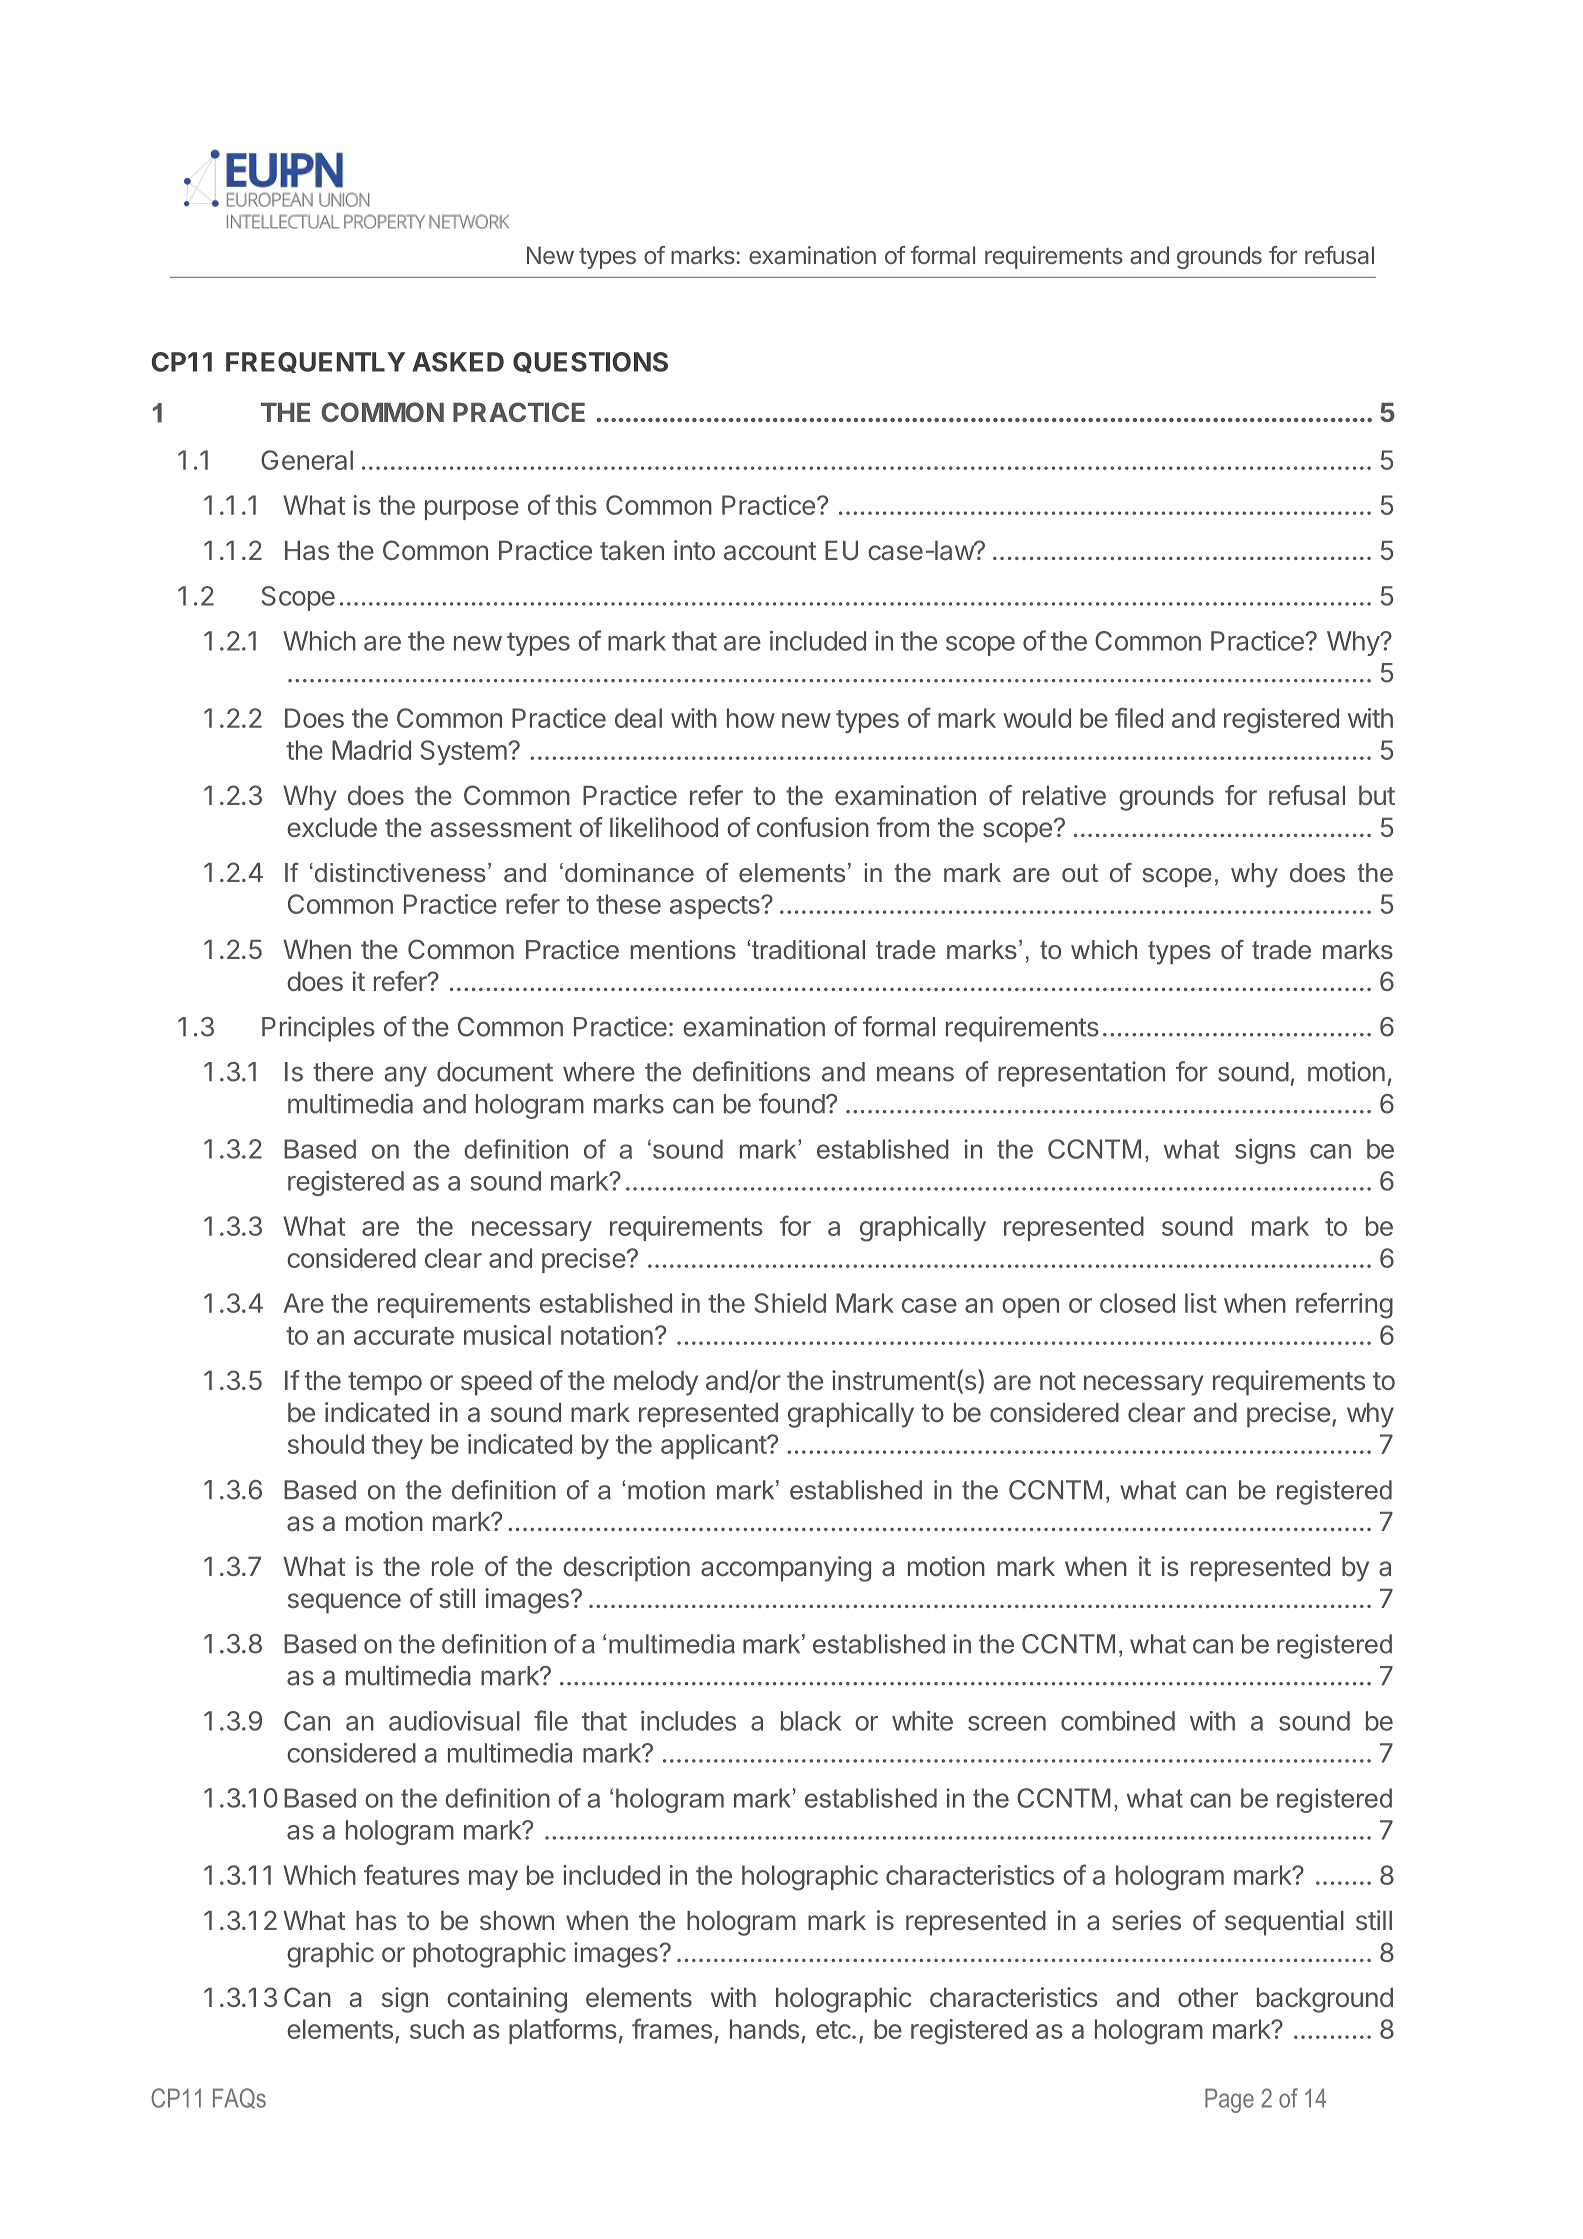  Describe the element at coordinates (1201, 1303) in the image. I see `list` at that location.
